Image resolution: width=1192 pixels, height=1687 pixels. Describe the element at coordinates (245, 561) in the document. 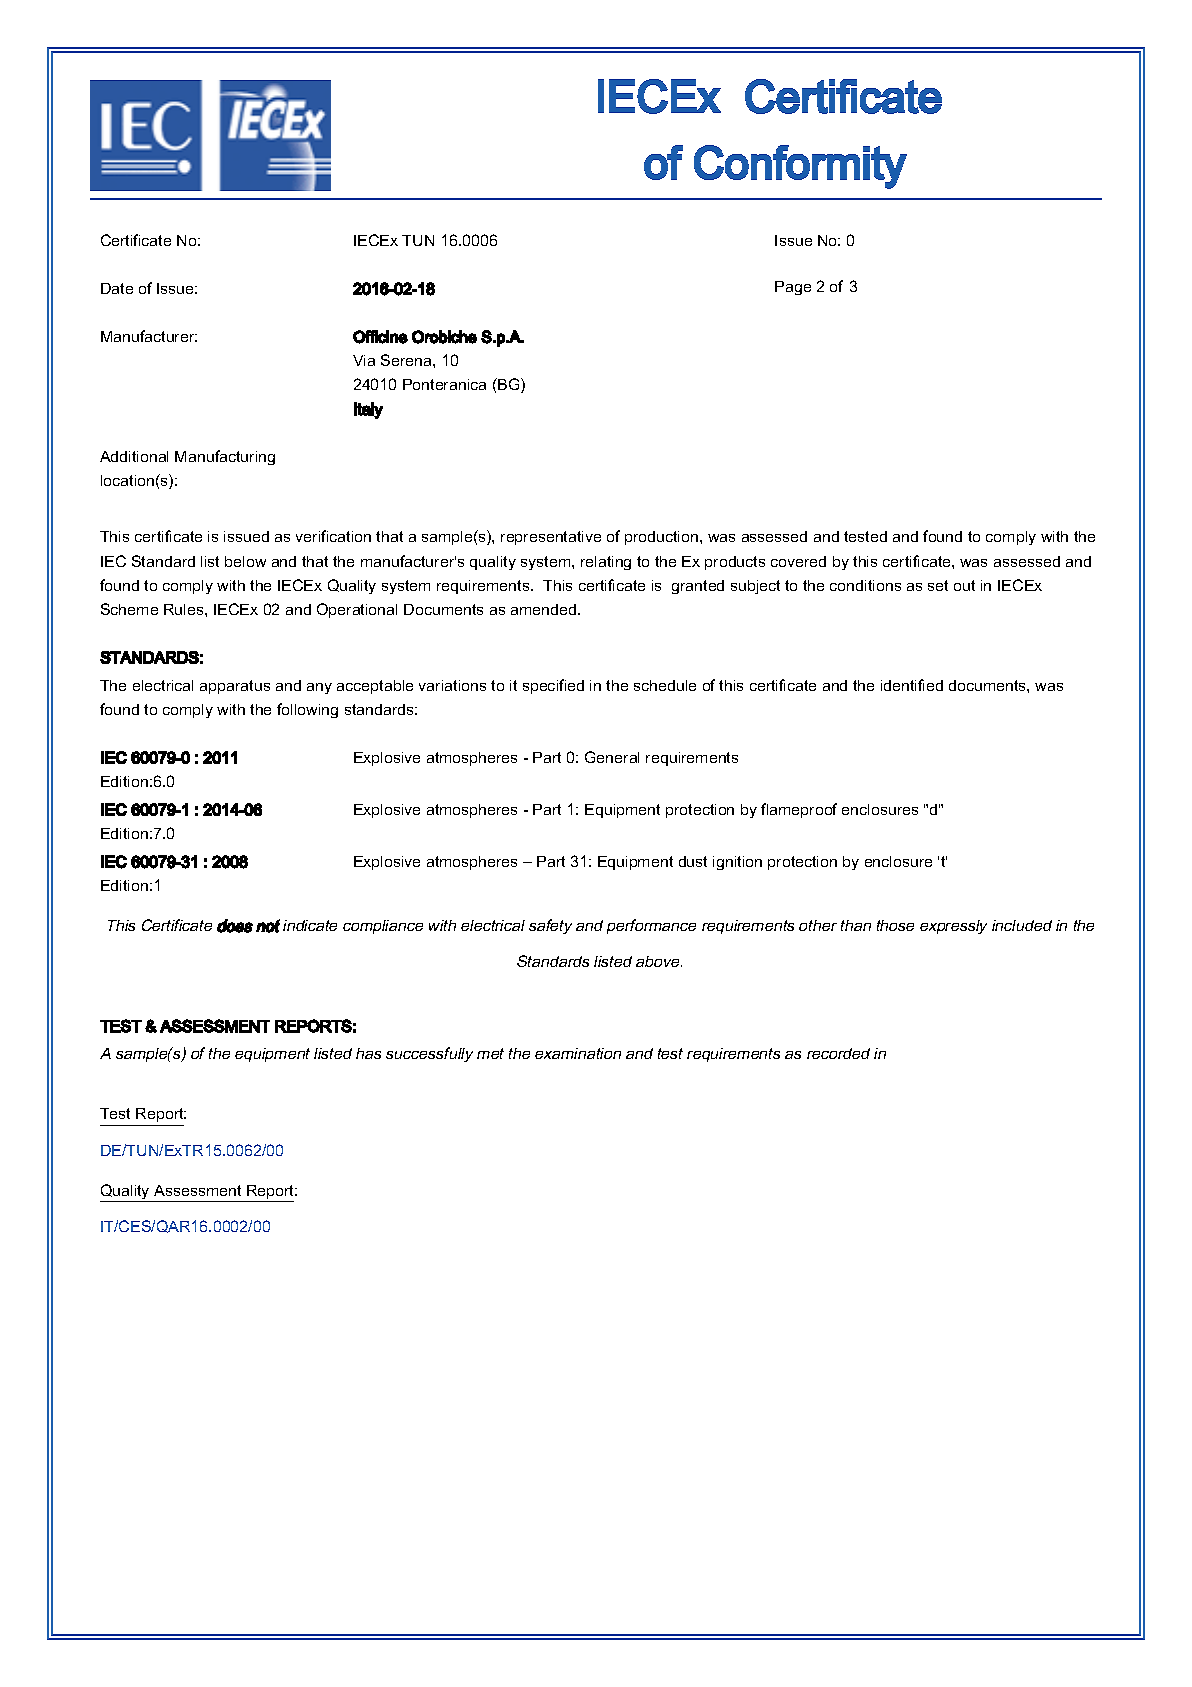

I see `below` at that location.
